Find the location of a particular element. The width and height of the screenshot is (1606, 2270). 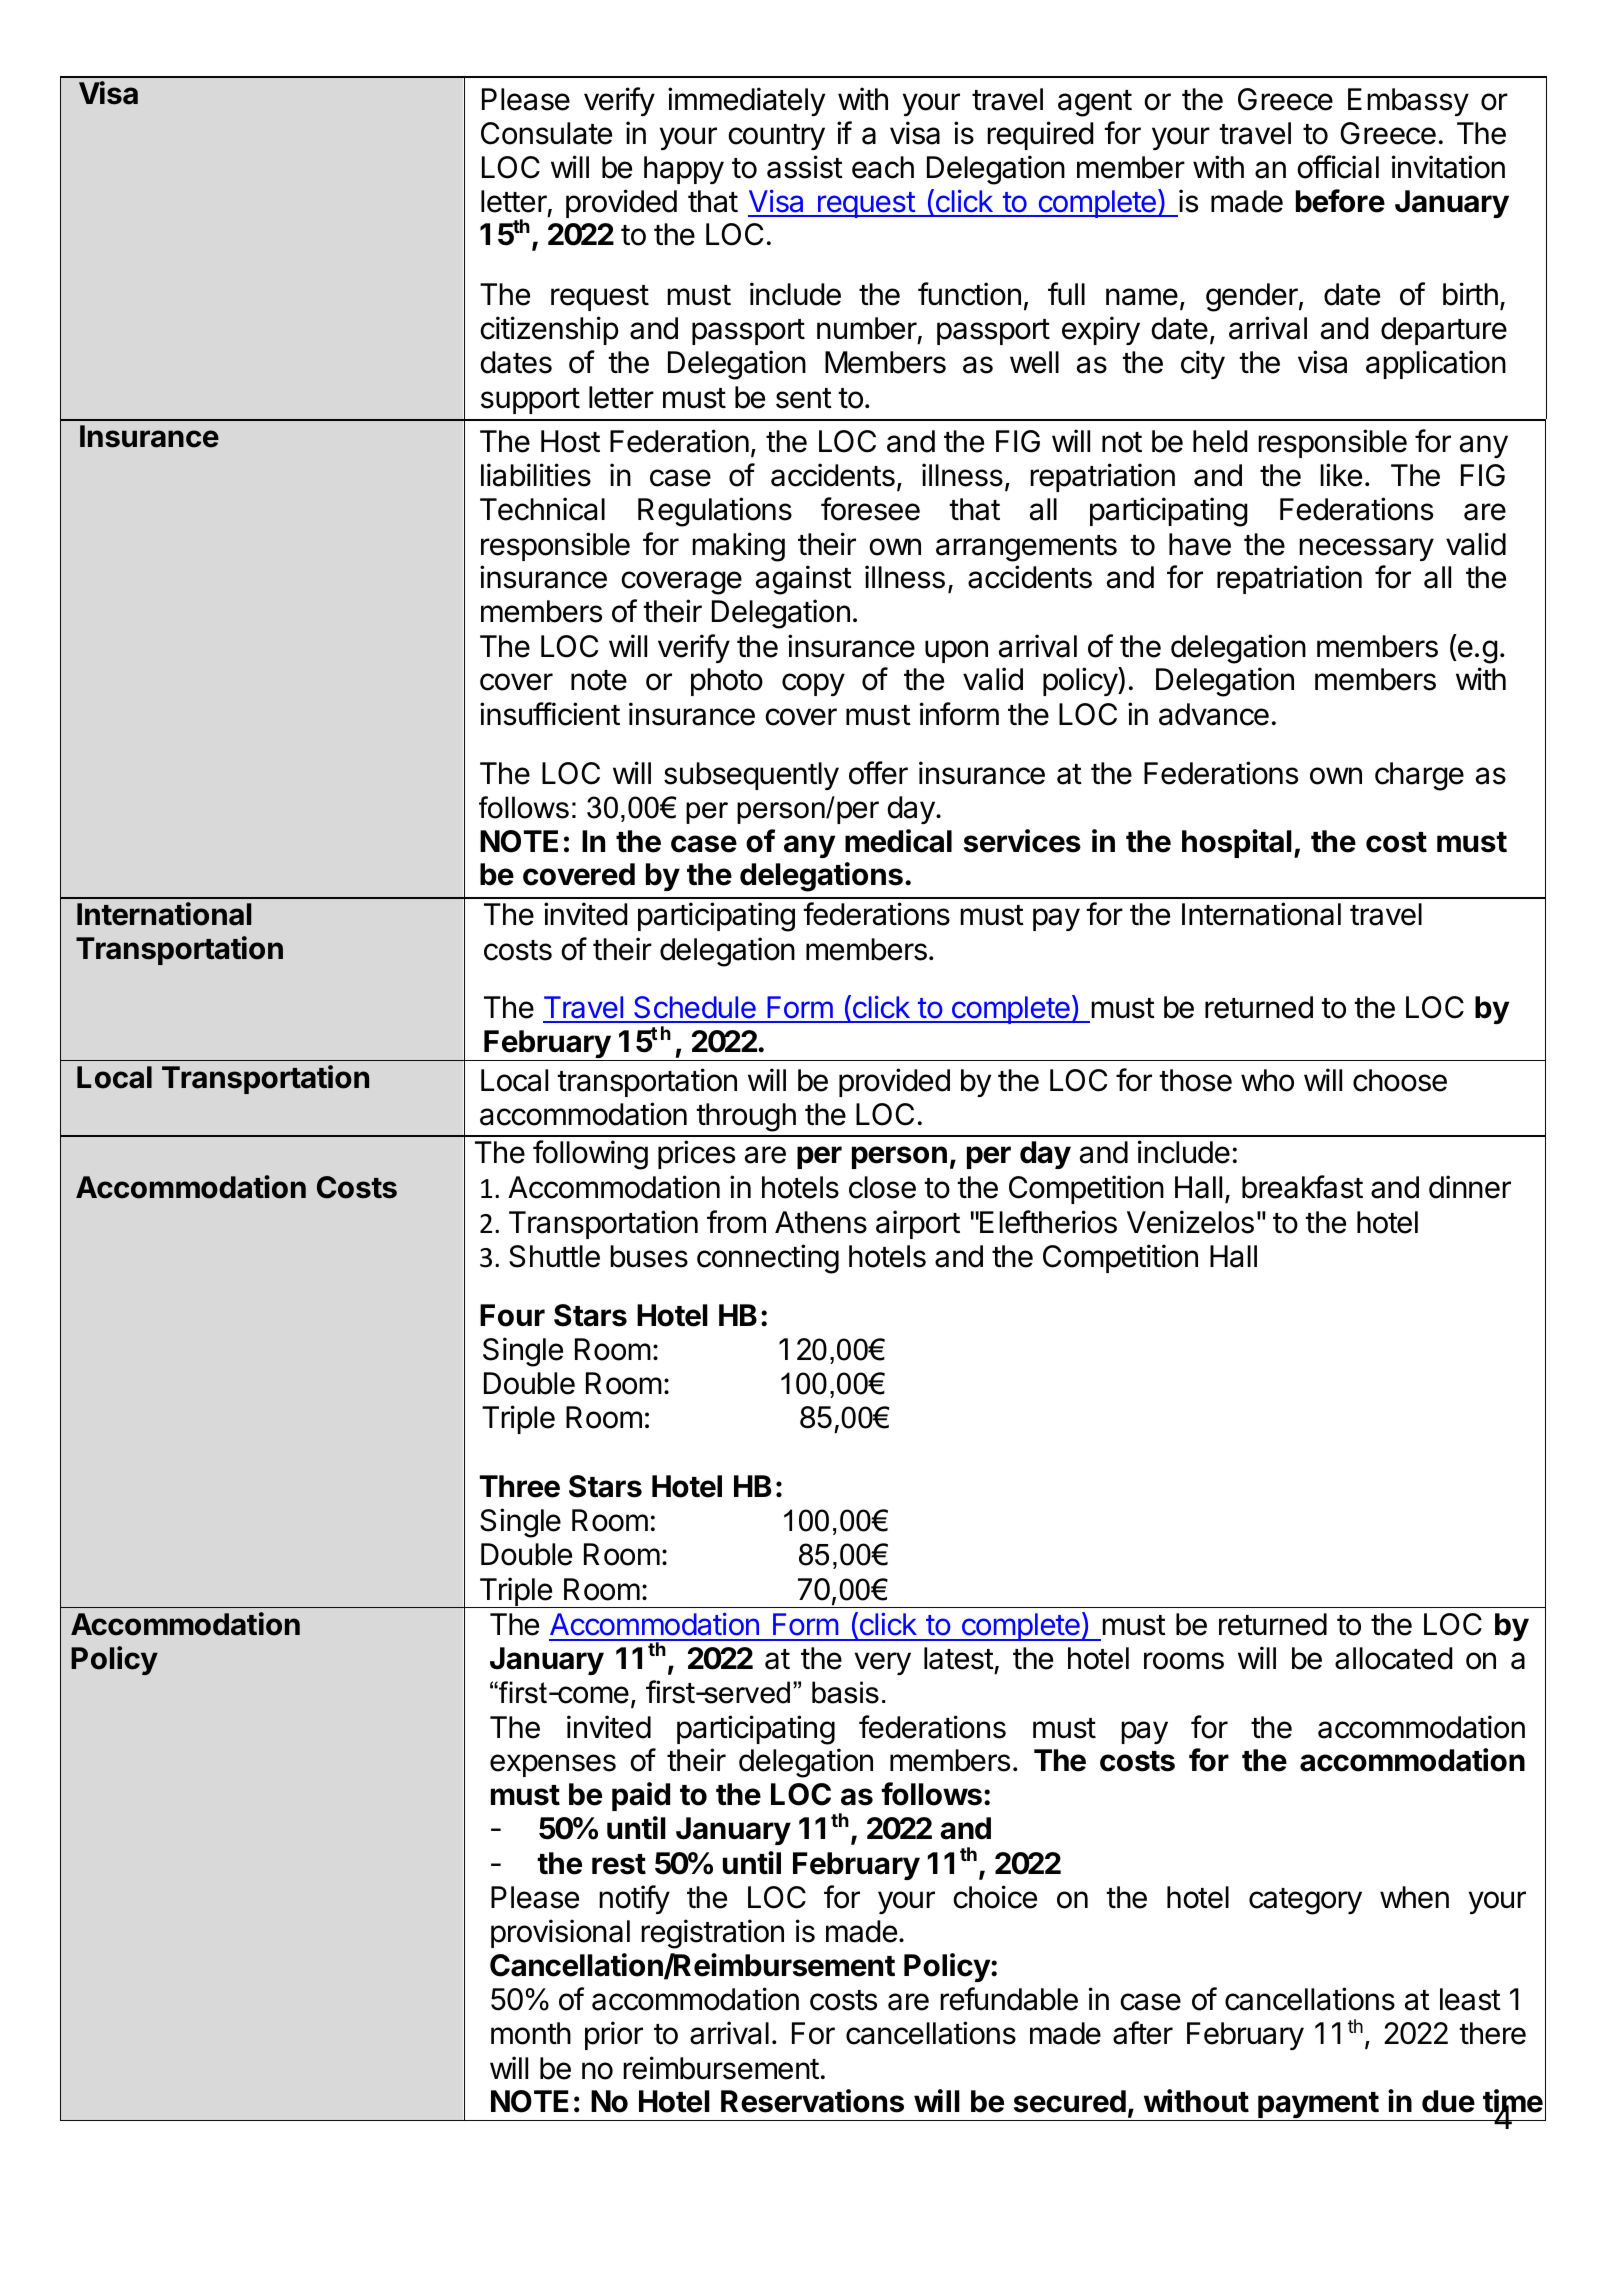

happy is located at coordinates (684, 170).
